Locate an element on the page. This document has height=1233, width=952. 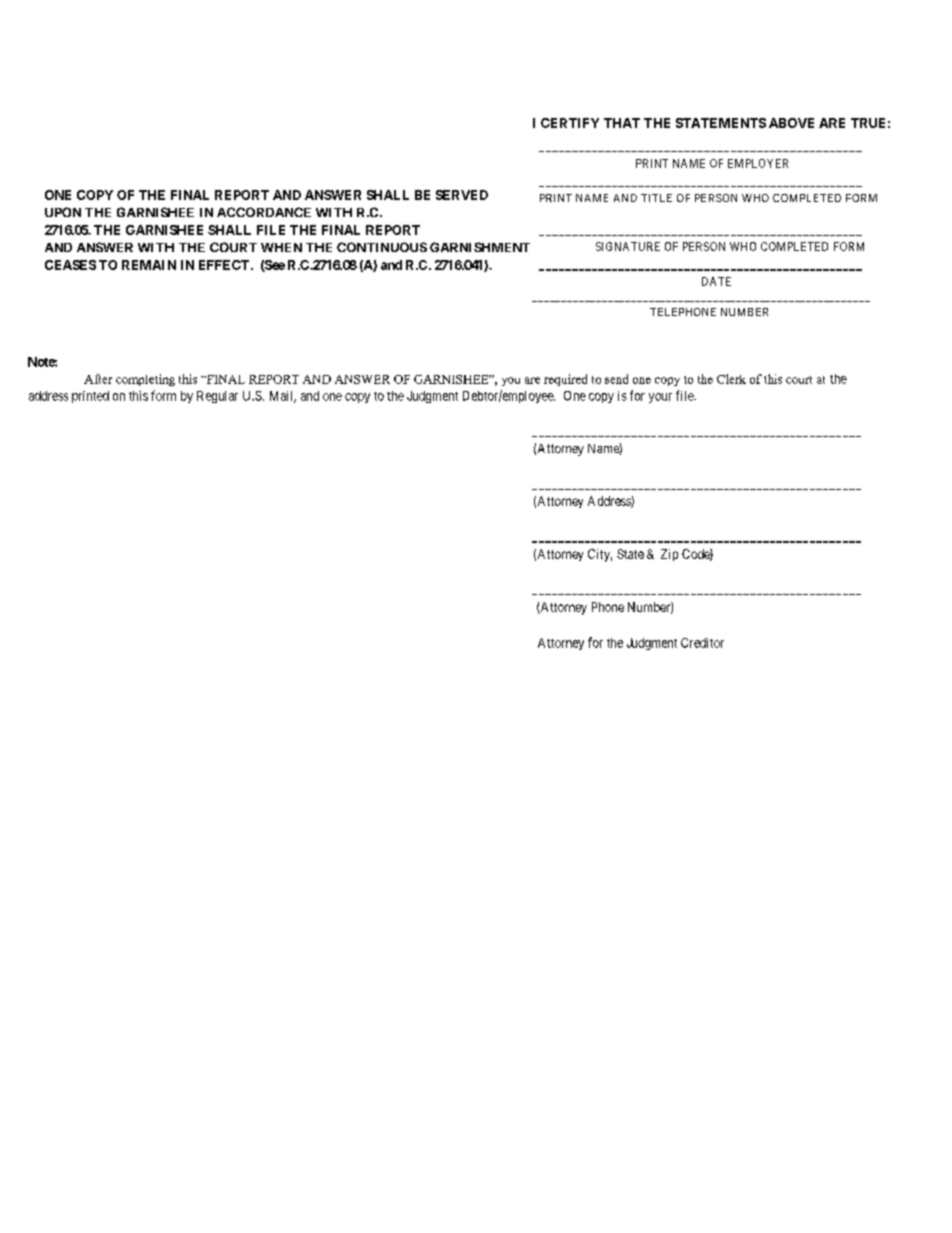
Regular is located at coordinates (217, 397).
